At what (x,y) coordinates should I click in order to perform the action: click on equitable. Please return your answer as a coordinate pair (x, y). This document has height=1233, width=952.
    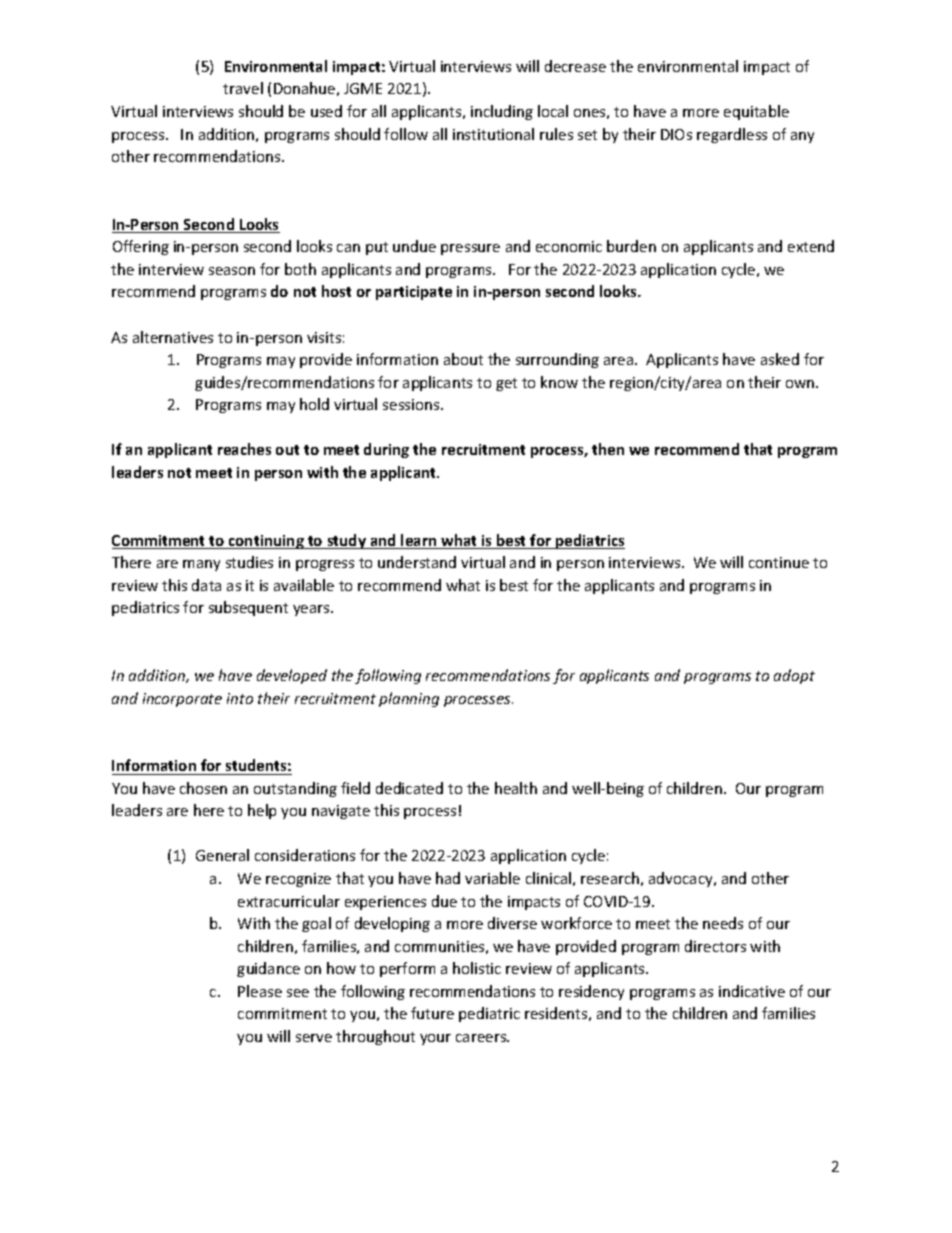
    Looking at the image, I should click on (756, 112).
